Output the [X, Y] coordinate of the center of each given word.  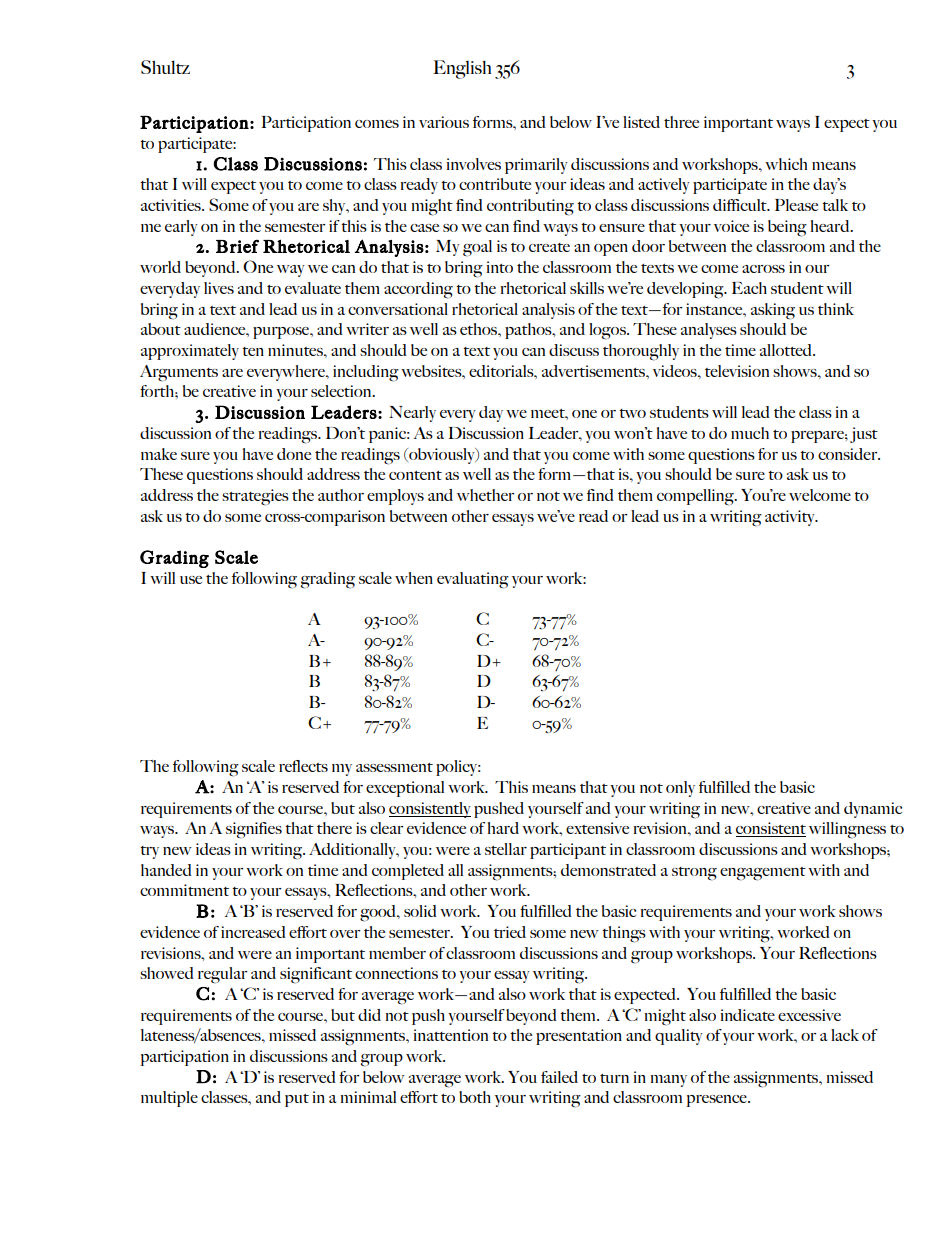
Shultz [165, 67]
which [786, 164]
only [680, 789]
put [297, 1100]
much [750, 433]
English [462, 69]
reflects [303, 766]
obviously [442, 456]
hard [503, 828]
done [294, 454]
